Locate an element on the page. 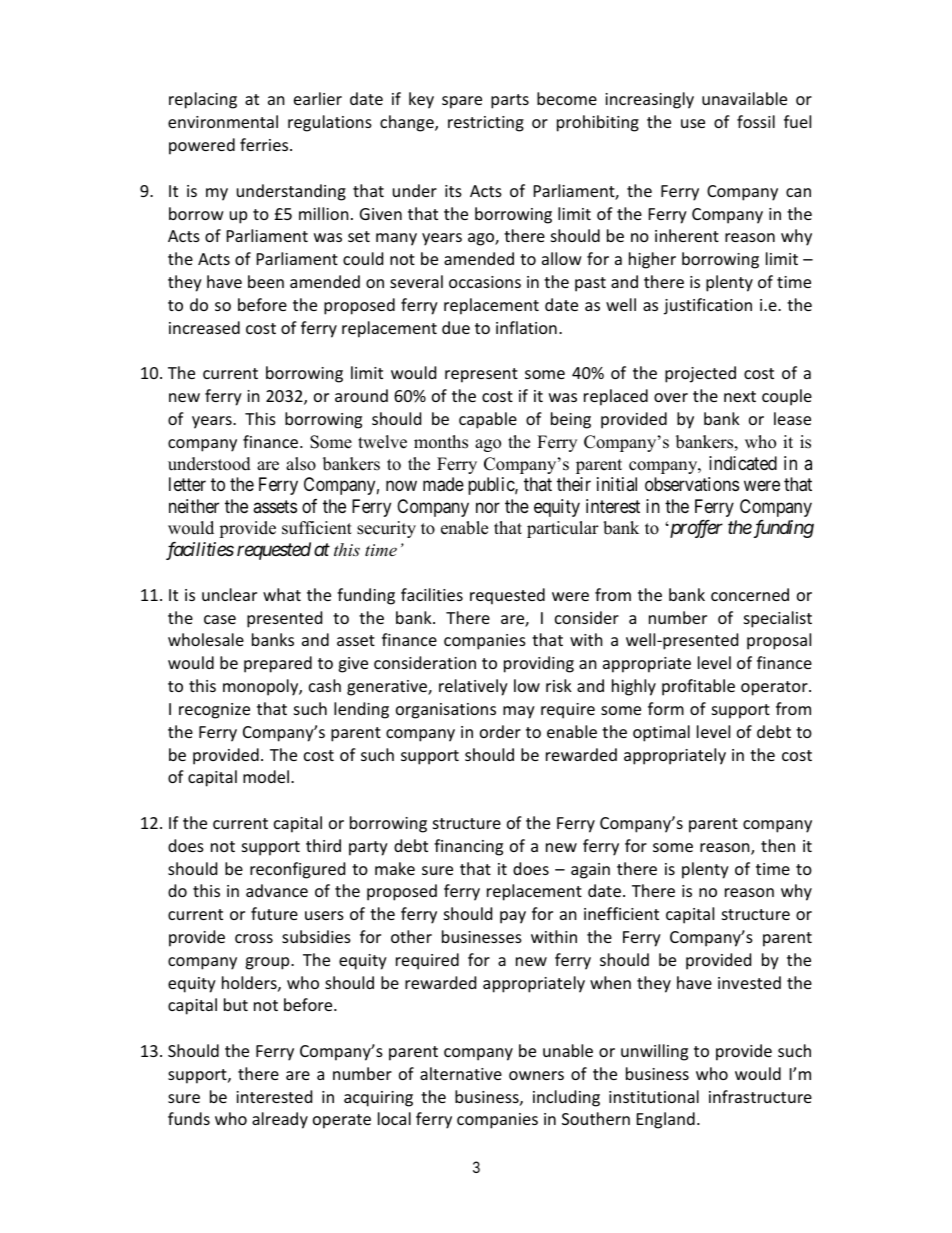  concerned is located at coordinates (750, 594).
